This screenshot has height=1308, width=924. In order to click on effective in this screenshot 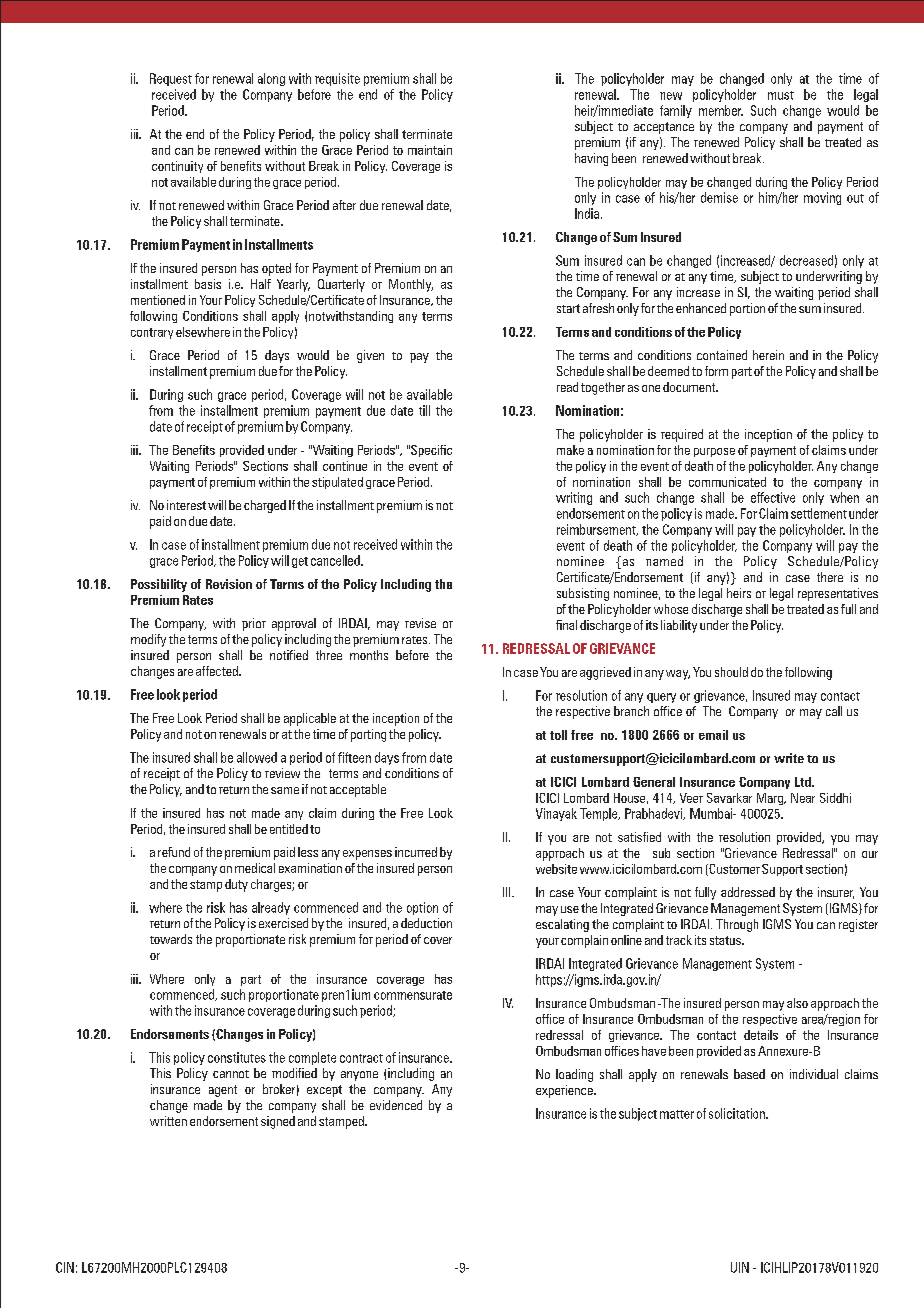, I will do `click(773, 497)`.
